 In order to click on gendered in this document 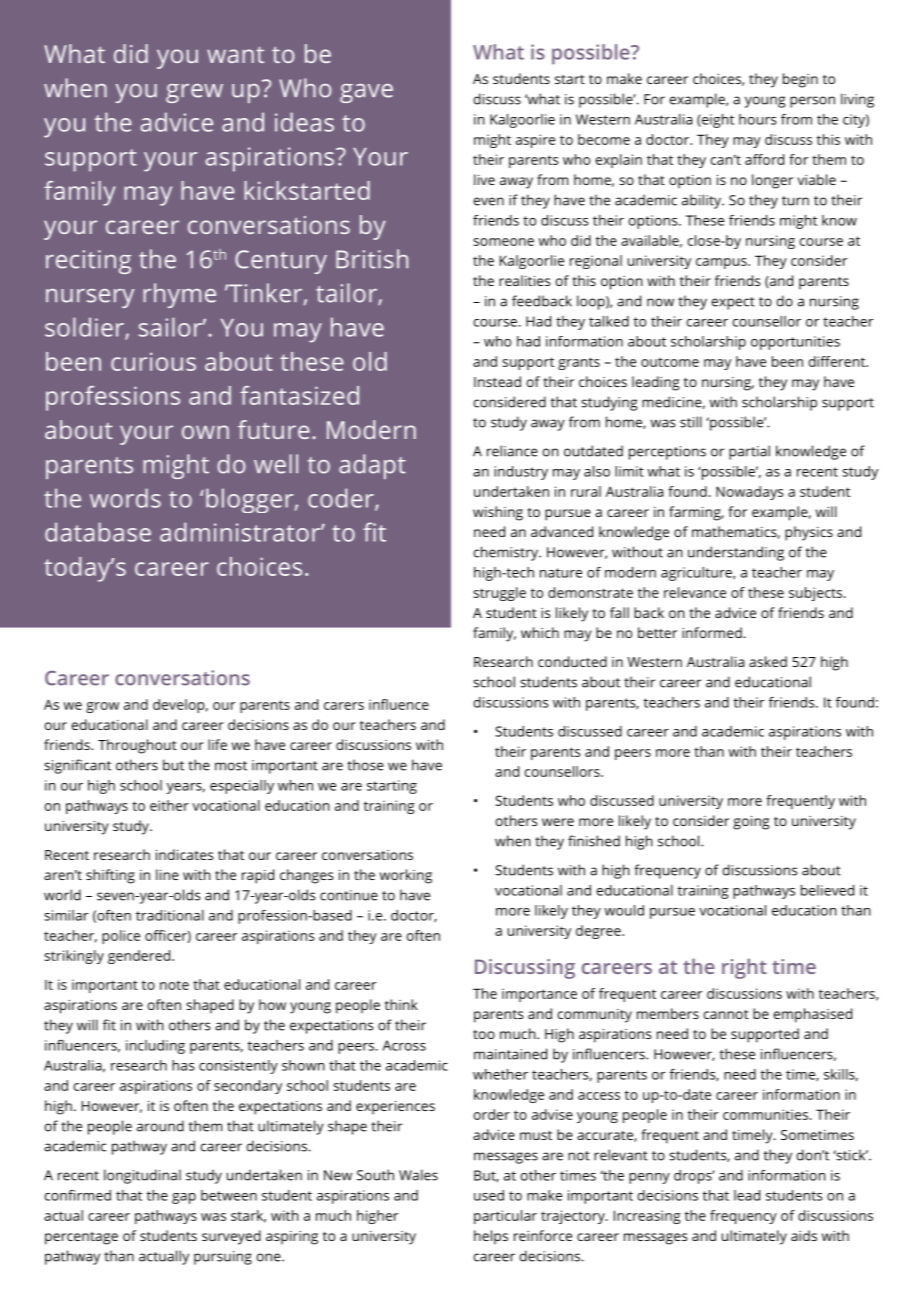, I will do `click(139, 957)`.
